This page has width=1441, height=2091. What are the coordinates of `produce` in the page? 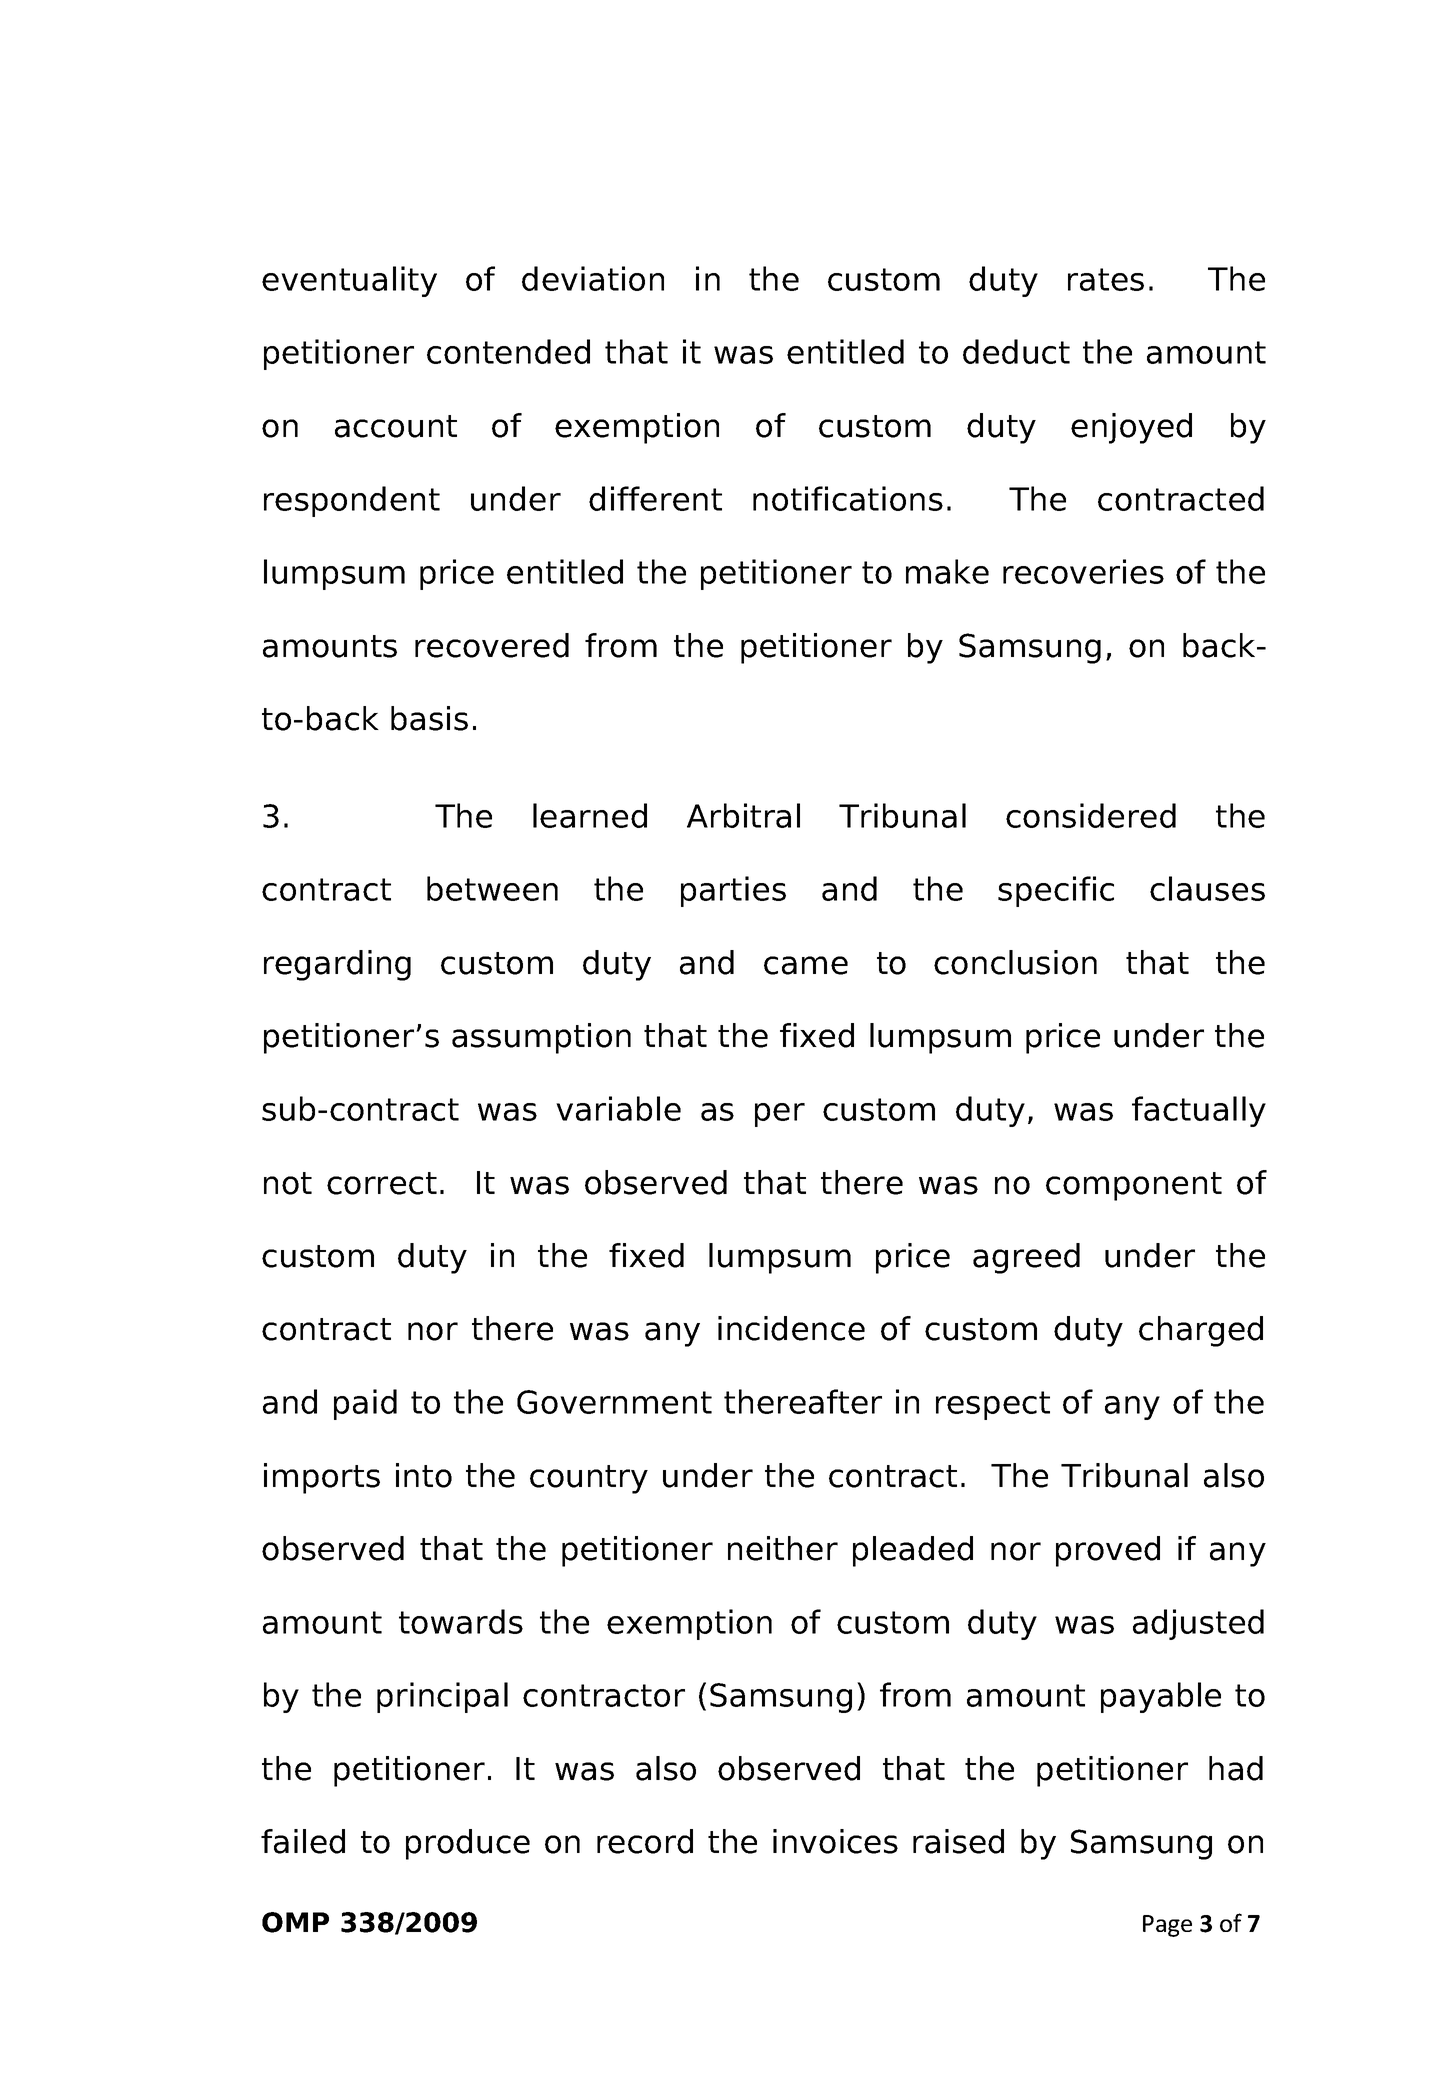 It's located at (468, 1844).
